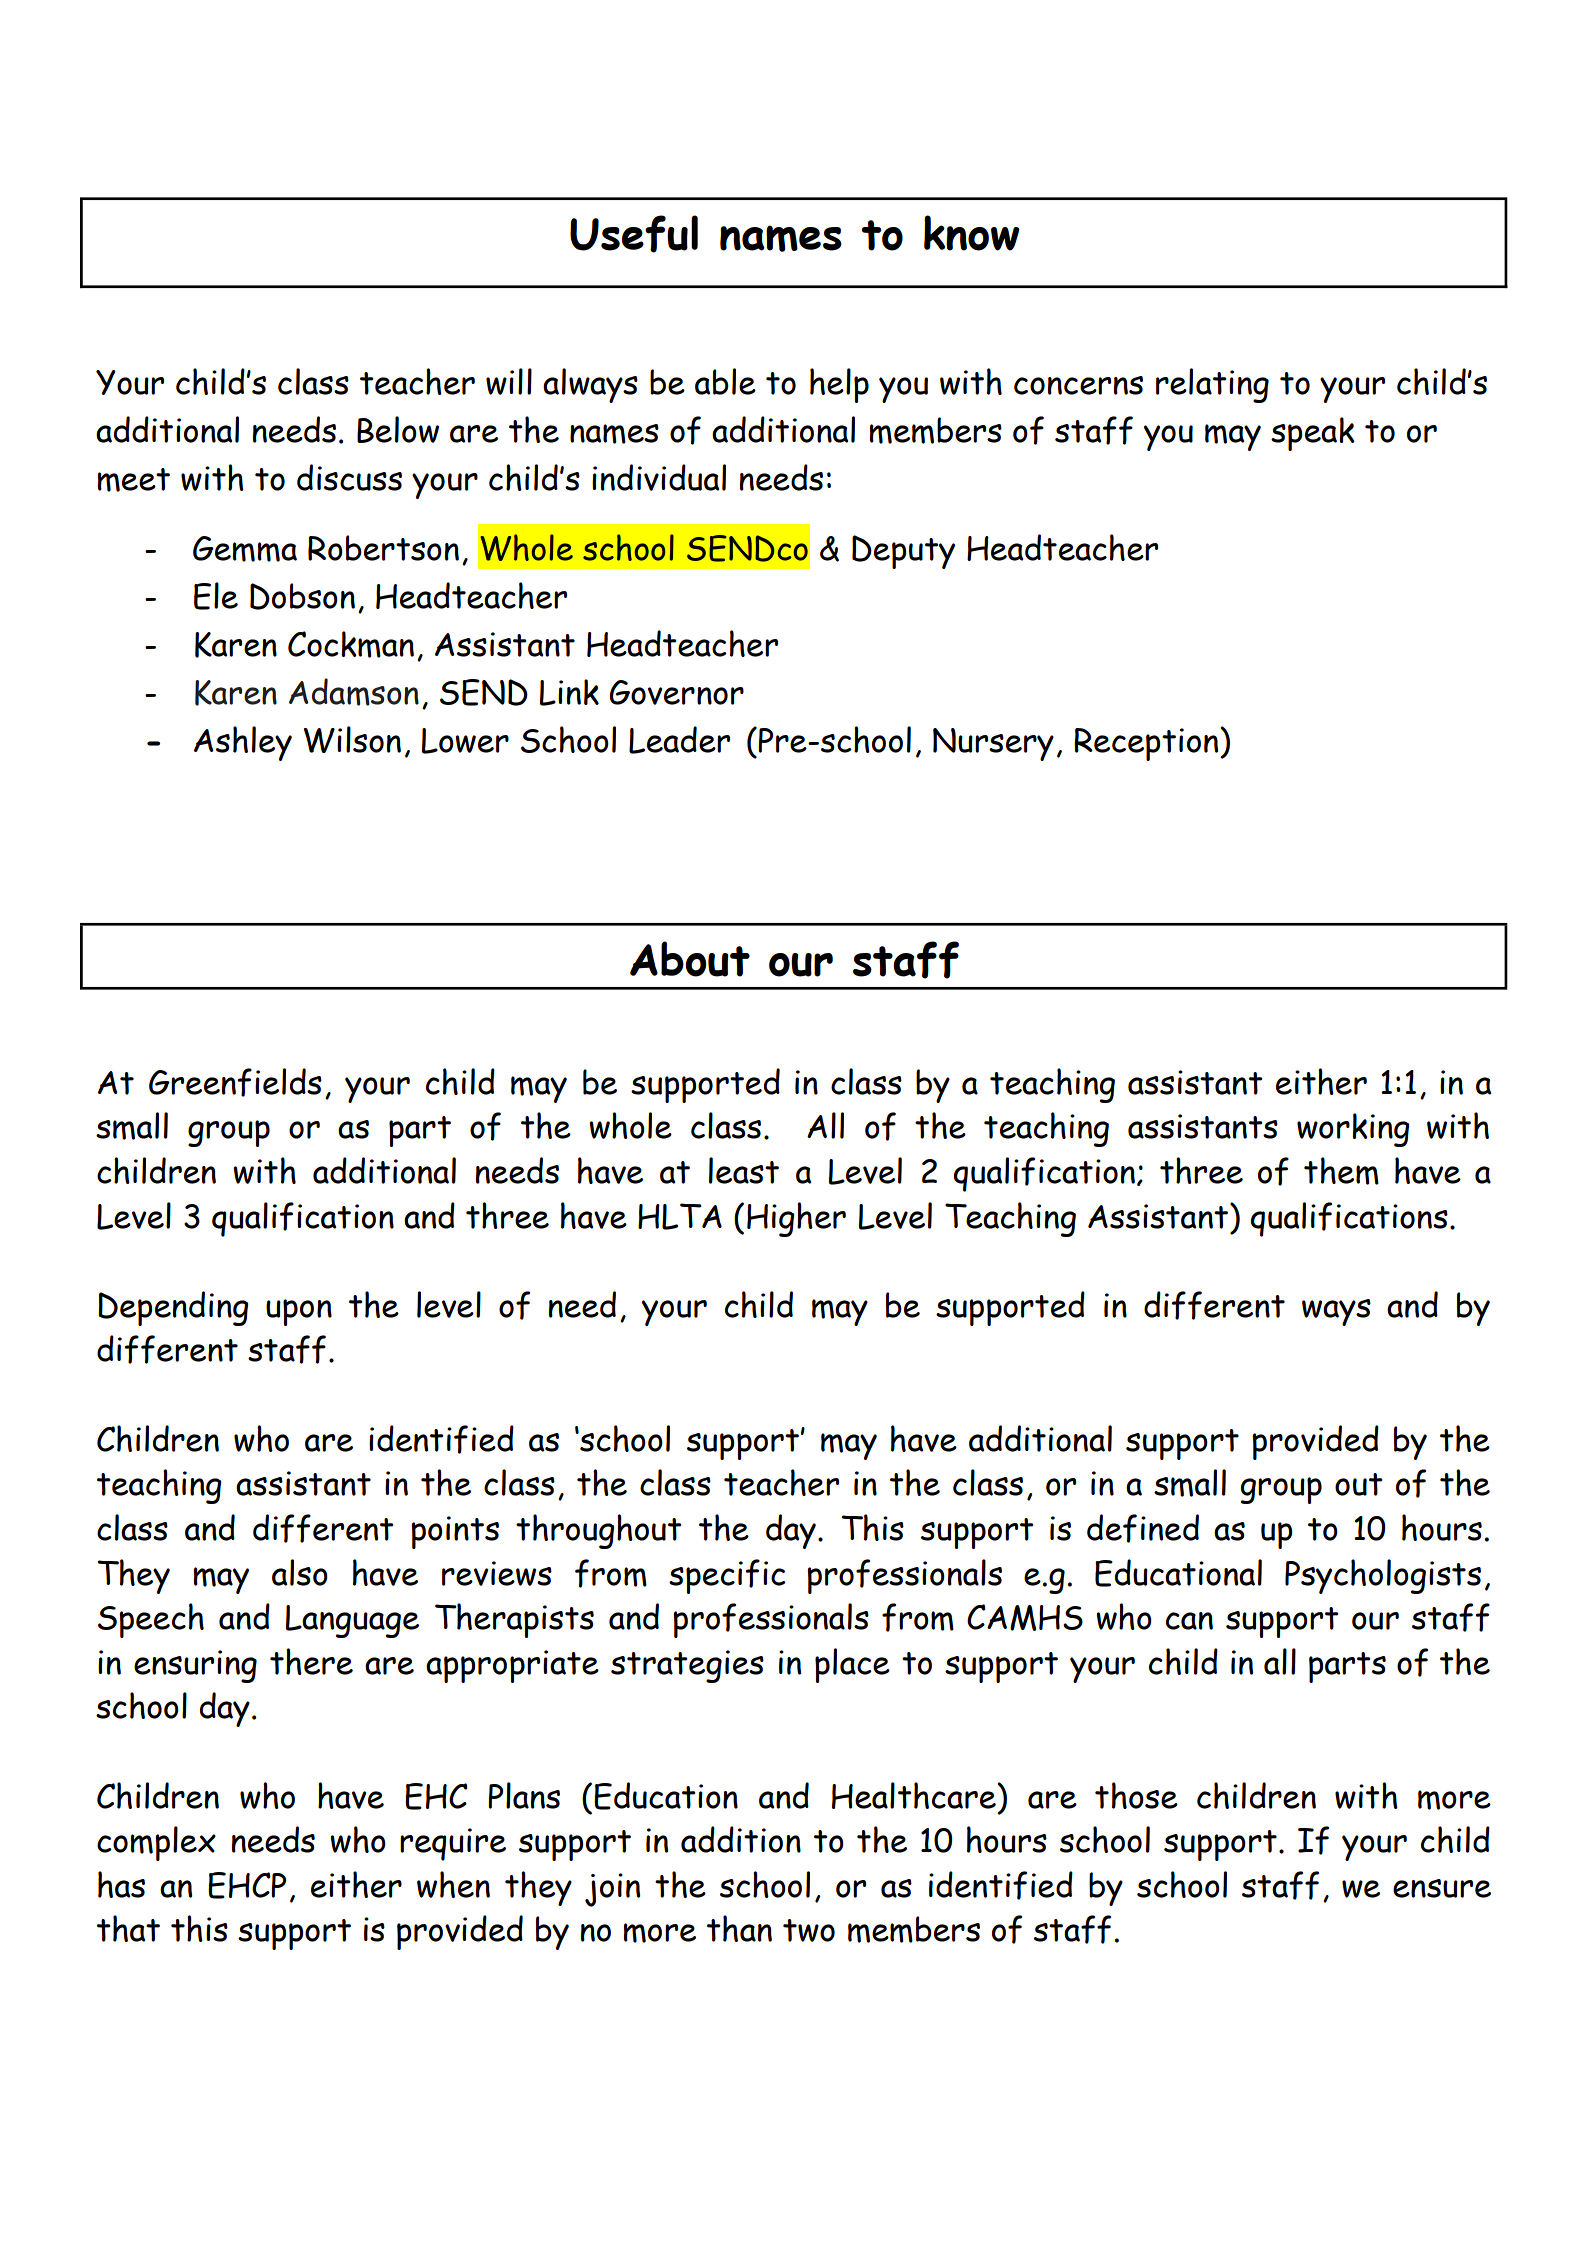 The height and width of the image is (2246, 1590). What do you see at coordinates (1143, 1528) in the image?
I see `defined` at bounding box center [1143, 1528].
